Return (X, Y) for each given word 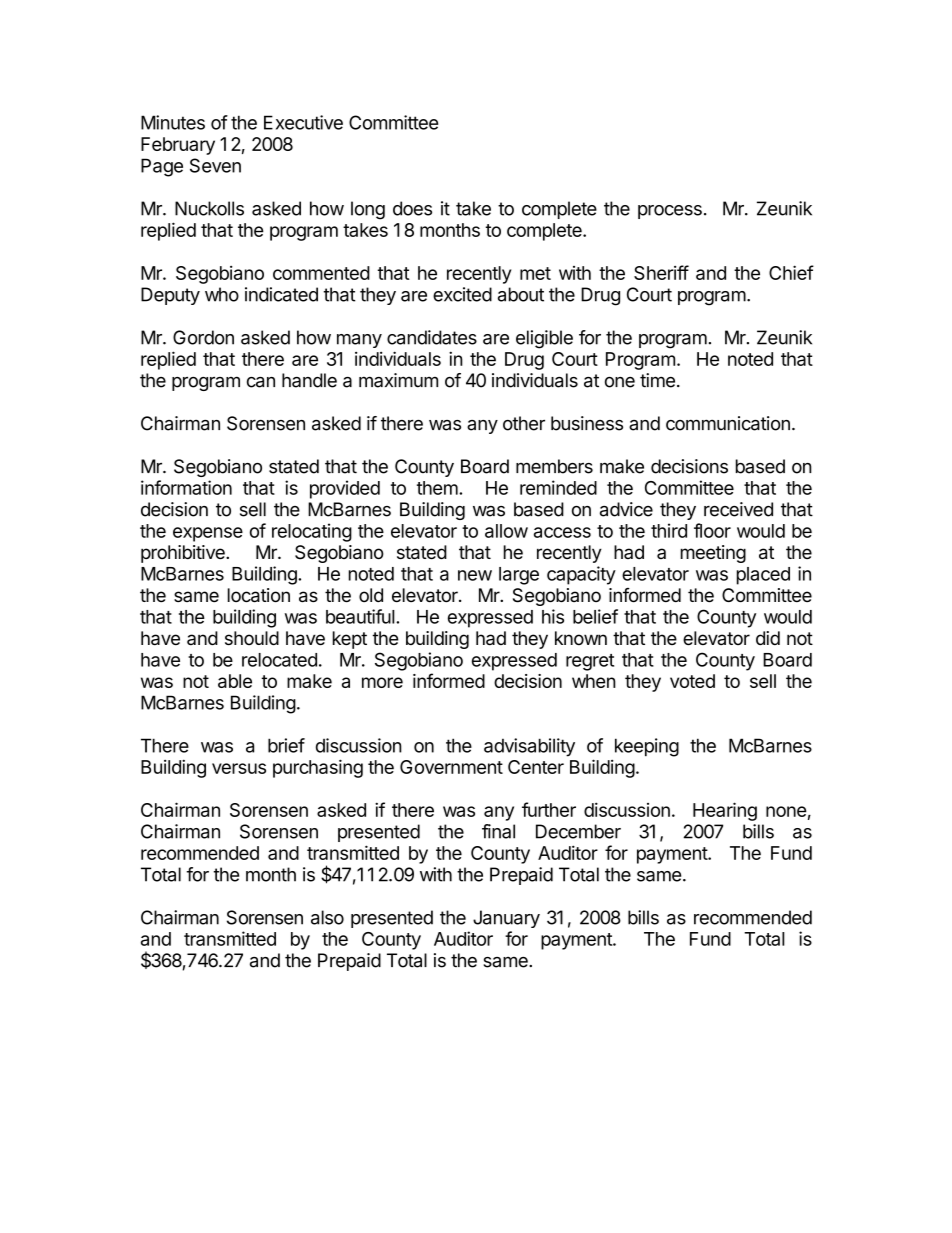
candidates (432, 337)
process (670, 212)
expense (208, 534)
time (657, 380)
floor (712, 530)
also (327, 917)
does (412, 208)
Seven (215, 165)
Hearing (725, 811)
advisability (529, 747)
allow (506, 531)
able (235, 681)
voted (692, 681)
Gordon (203, 337)
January (506, 919)
